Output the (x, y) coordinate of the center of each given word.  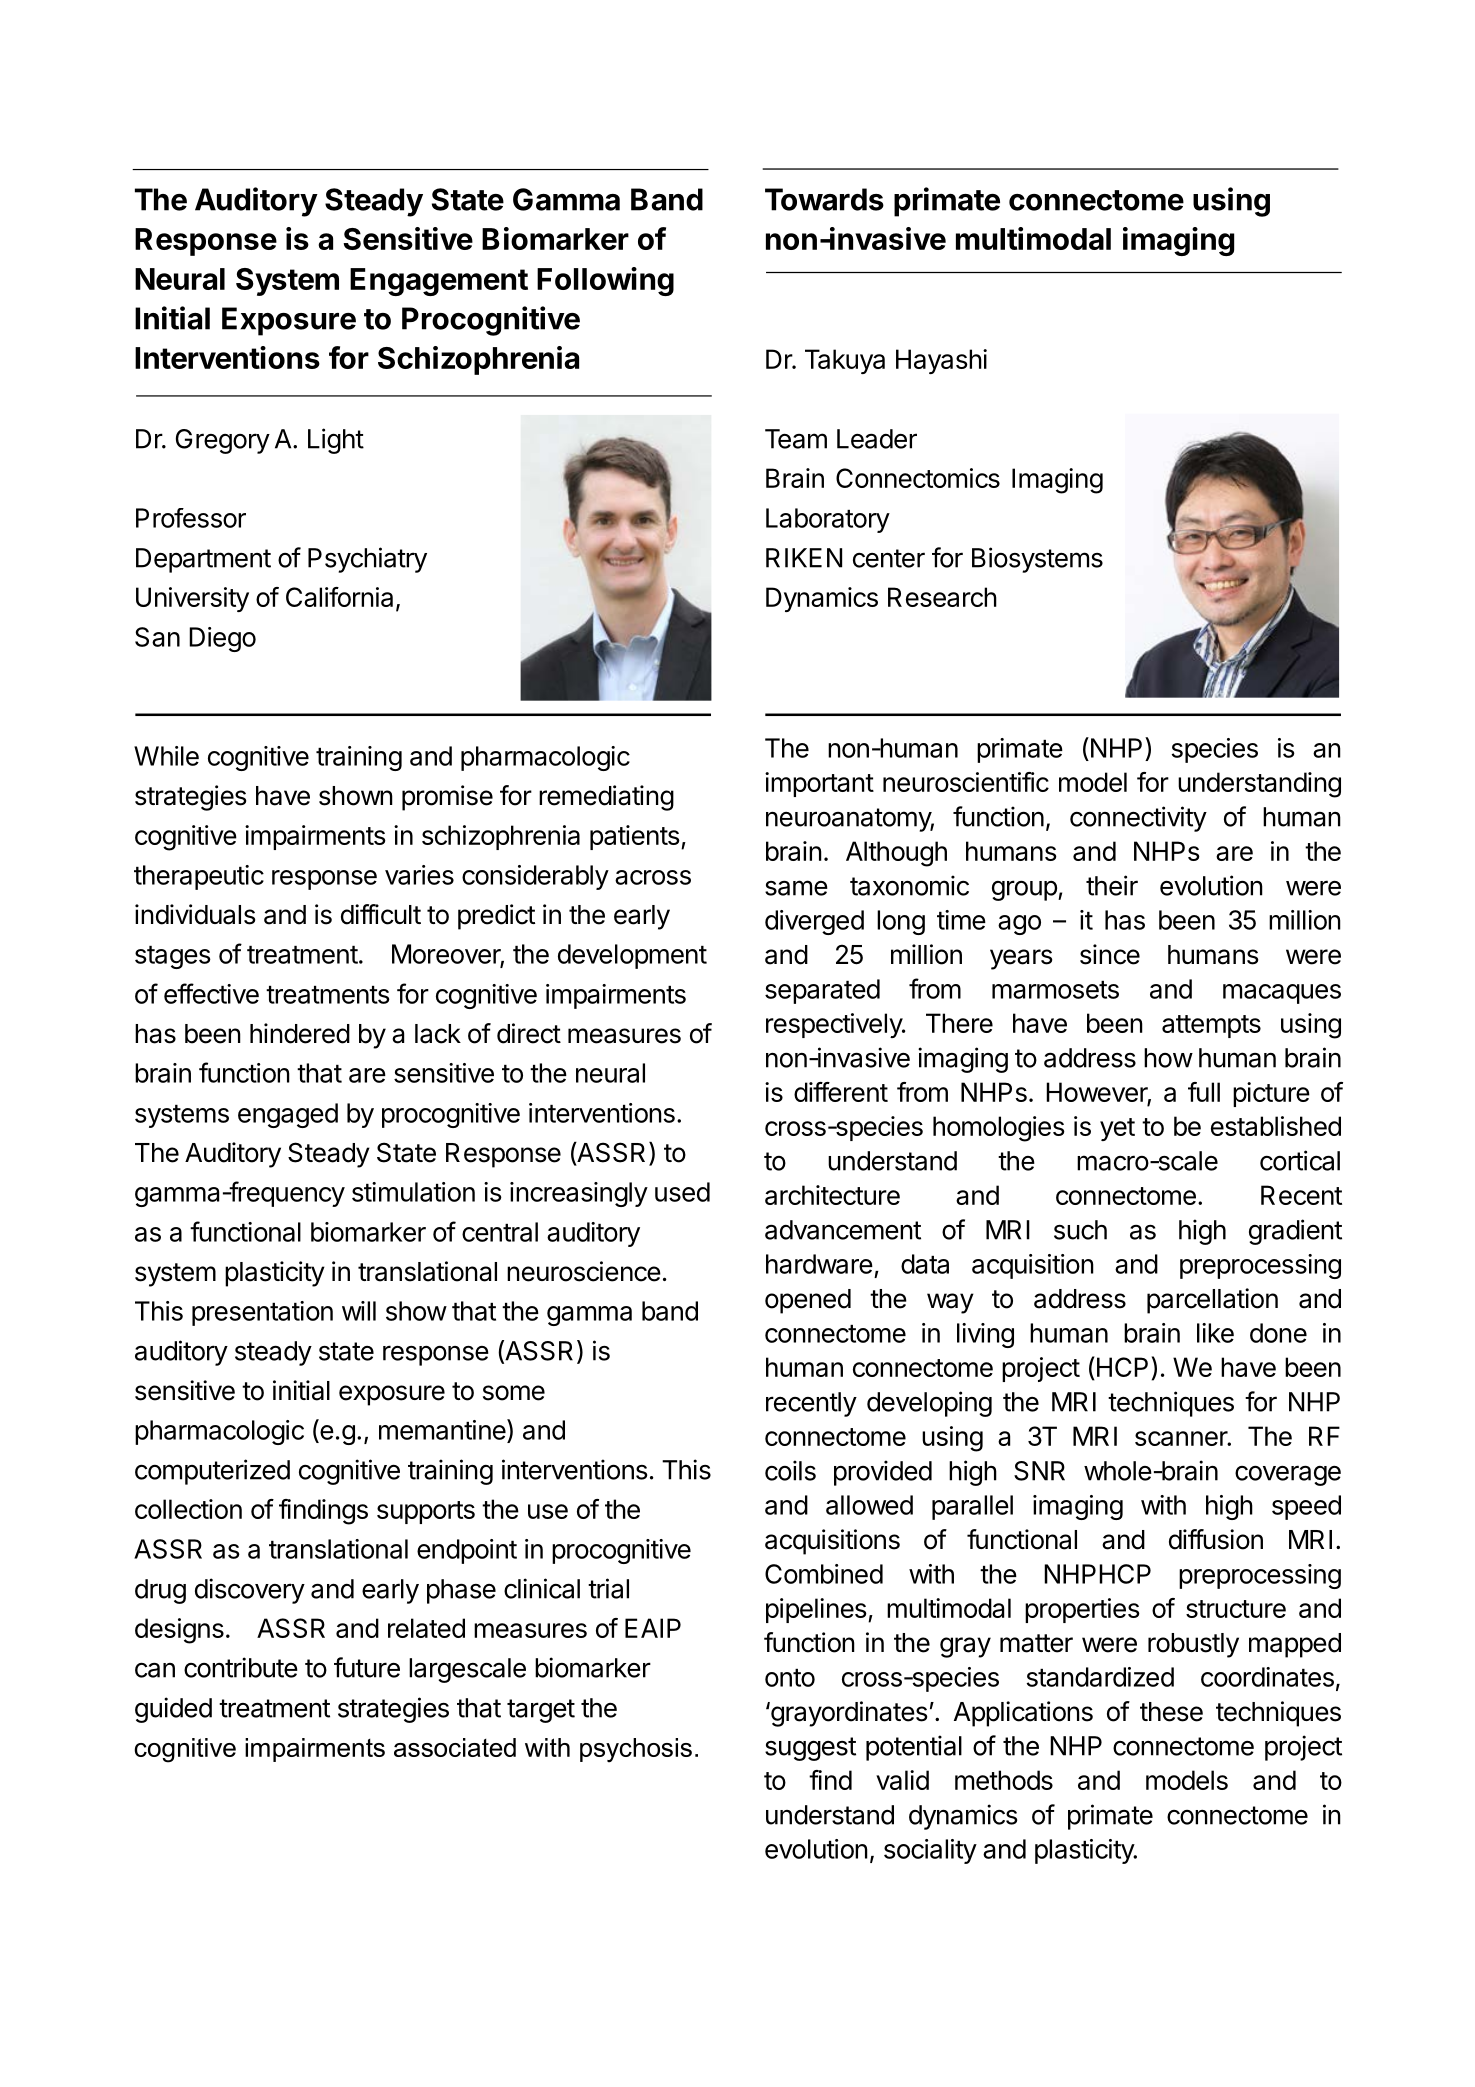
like (1215, 1333)
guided (173, 1710)
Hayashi (941, 361)
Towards (824, 199)
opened (808, 1301)
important (819, 784)
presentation (262, 1313)
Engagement (439, 282)
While (166, 756)
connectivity (1138, 819)
